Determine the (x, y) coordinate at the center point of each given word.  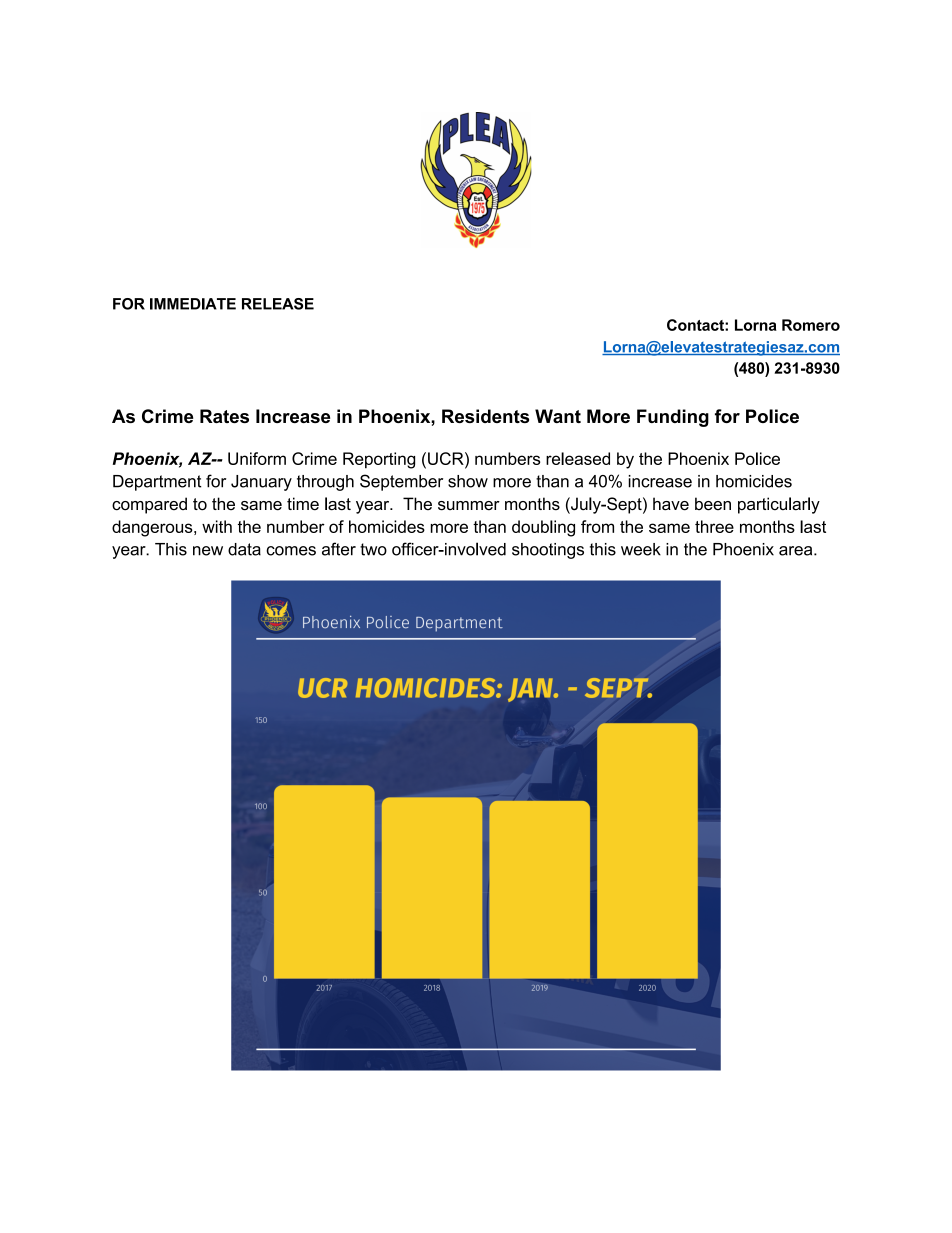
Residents (485, 416)
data (244, 549)
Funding (673, 418)
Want (558, 416)
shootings (548, 551)
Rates (224, 416)
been (713, 504)
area (797, 551)
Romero (811, 325)
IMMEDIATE (193, 304)
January (261, 483)
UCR (447, 458)
